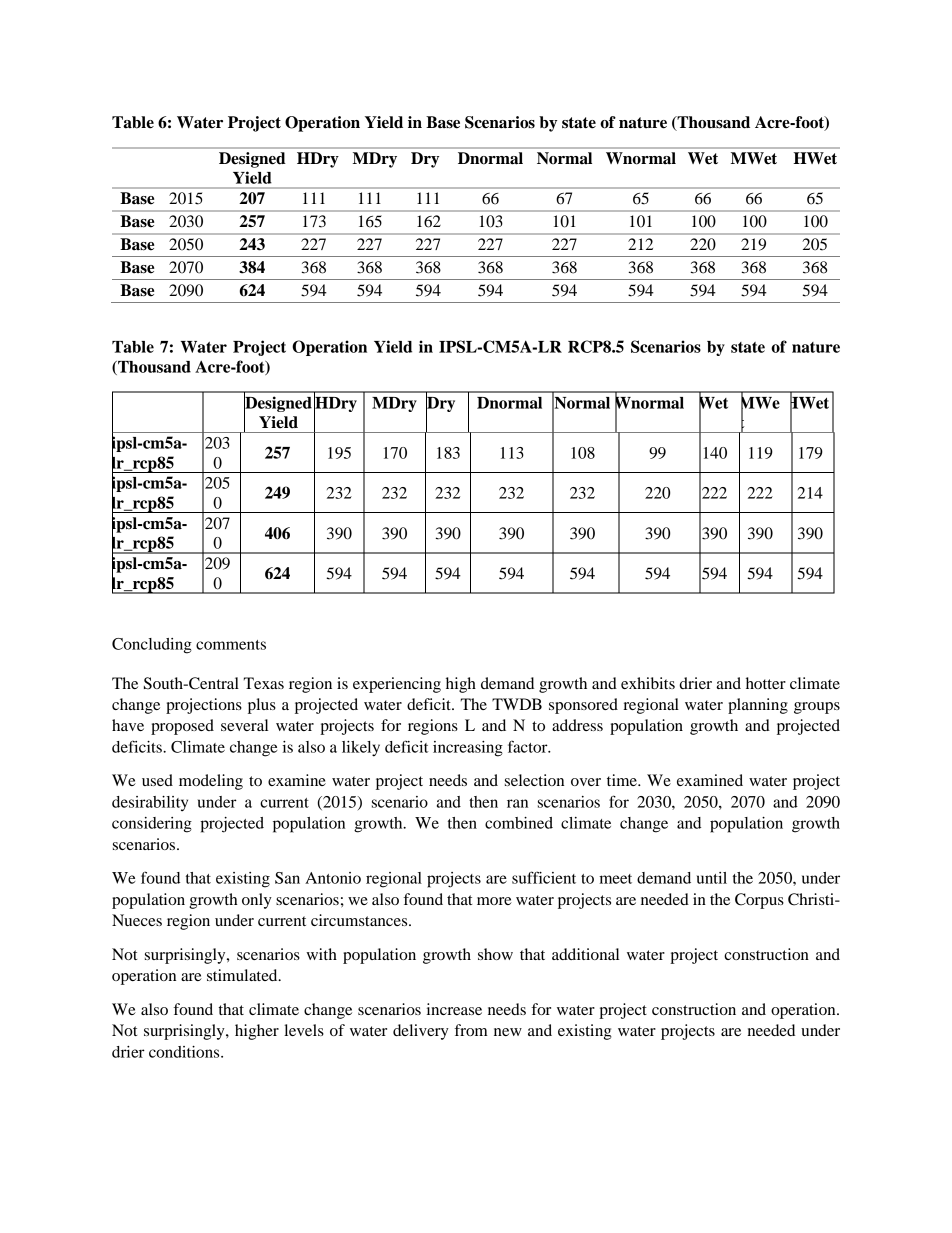  What do you see at coordinates (471, 1030) in the screenshot?
I see `from` at bounding box center [471, 1030].
